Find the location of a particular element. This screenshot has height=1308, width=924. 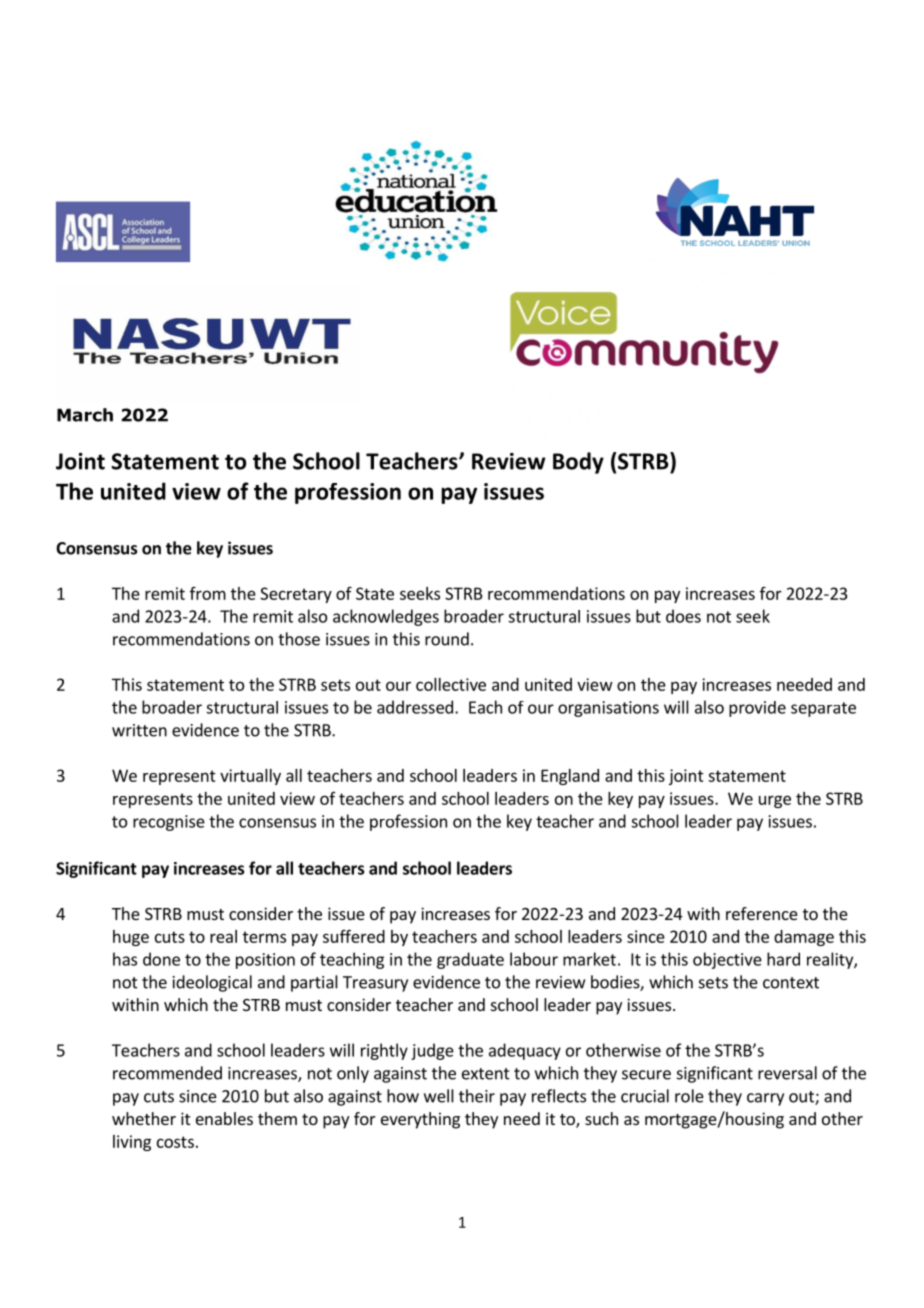

reference is located at coordinates (762, 913).
